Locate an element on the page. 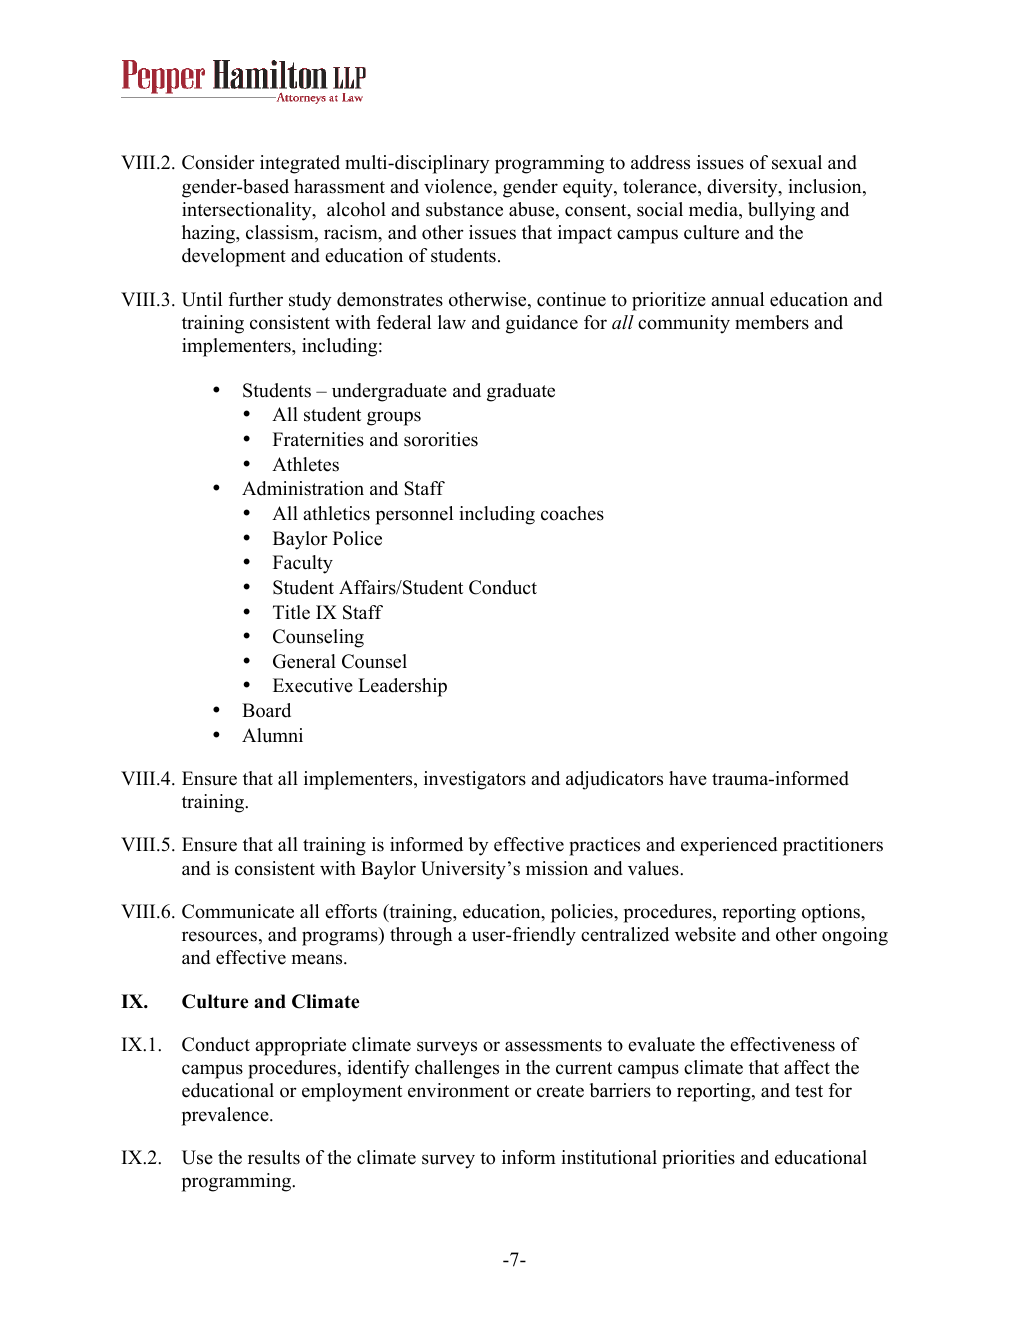 The height and width of the page is (1331, 1029). bullying is located at coordinates (781, 211).
